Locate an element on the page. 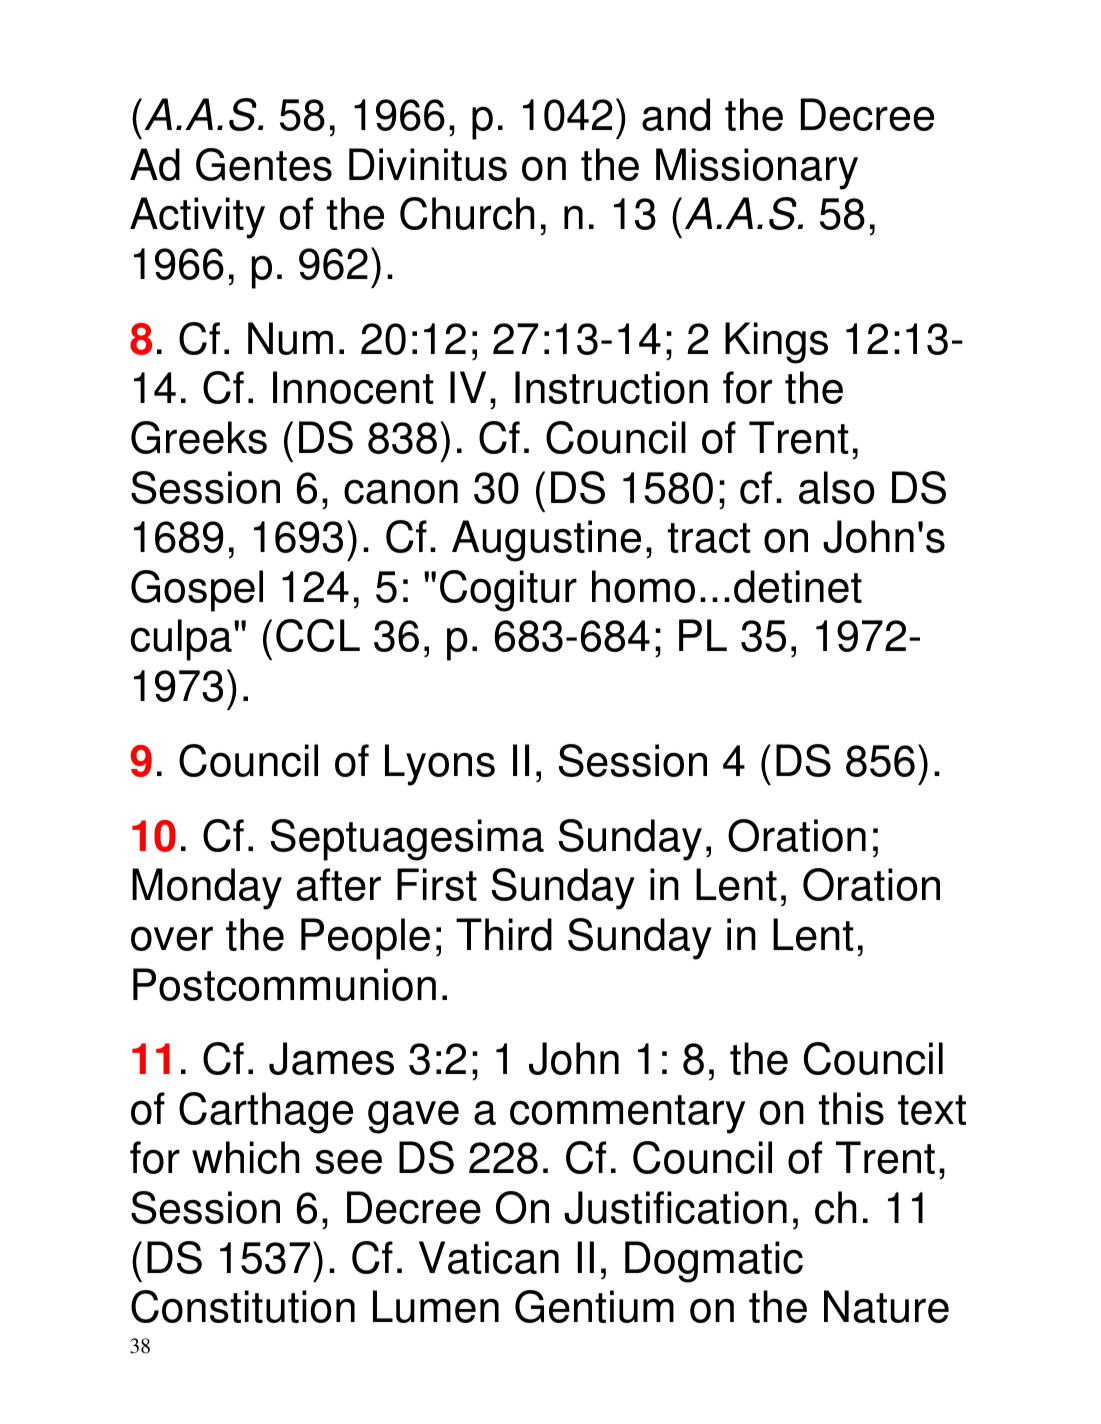  tract is located at coordinates (709, 538).
